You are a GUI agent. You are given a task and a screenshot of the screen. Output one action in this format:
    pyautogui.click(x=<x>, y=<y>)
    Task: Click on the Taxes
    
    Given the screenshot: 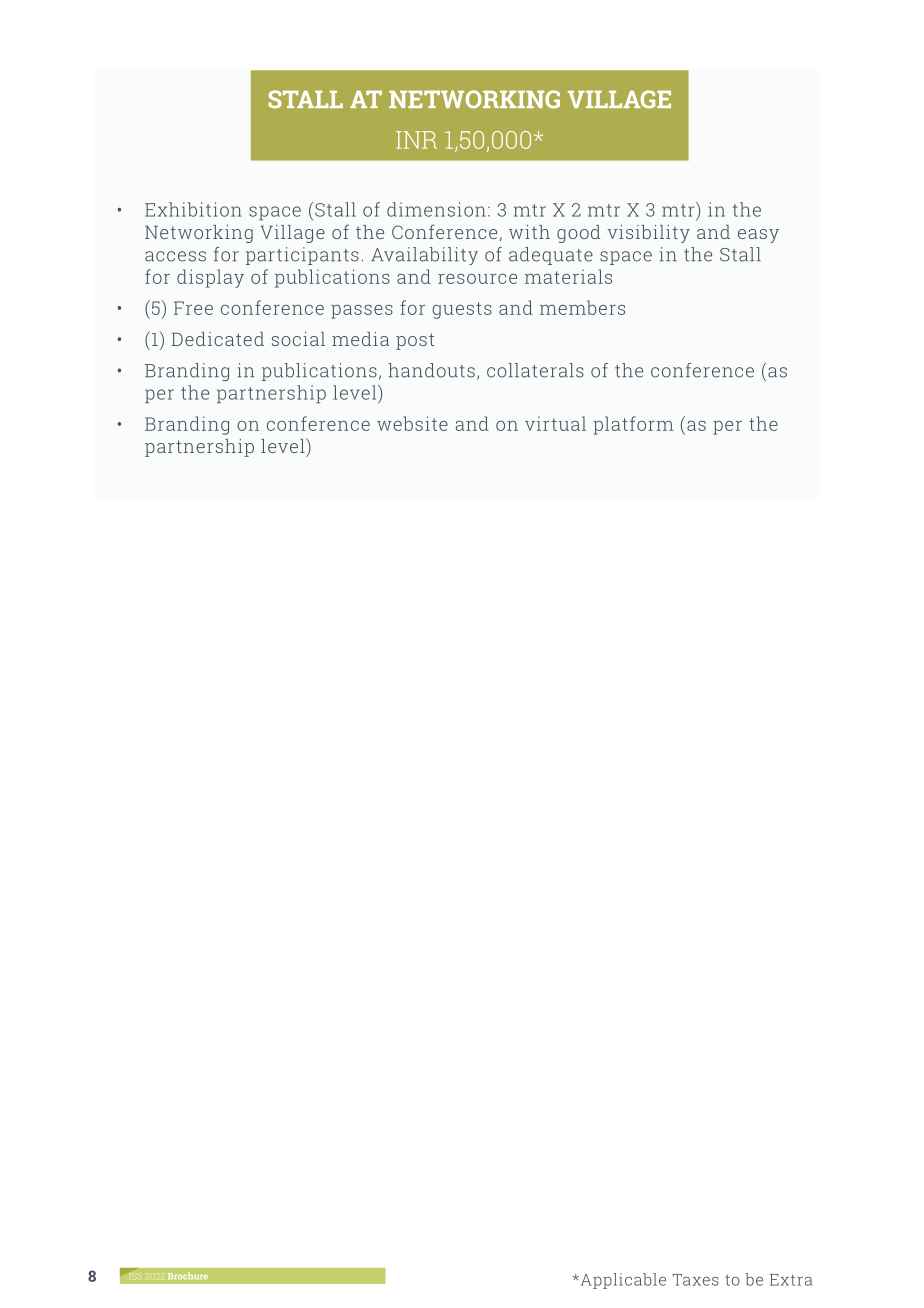 What is the action you would take?
    pyautogui.click(x=696, y=1280)
